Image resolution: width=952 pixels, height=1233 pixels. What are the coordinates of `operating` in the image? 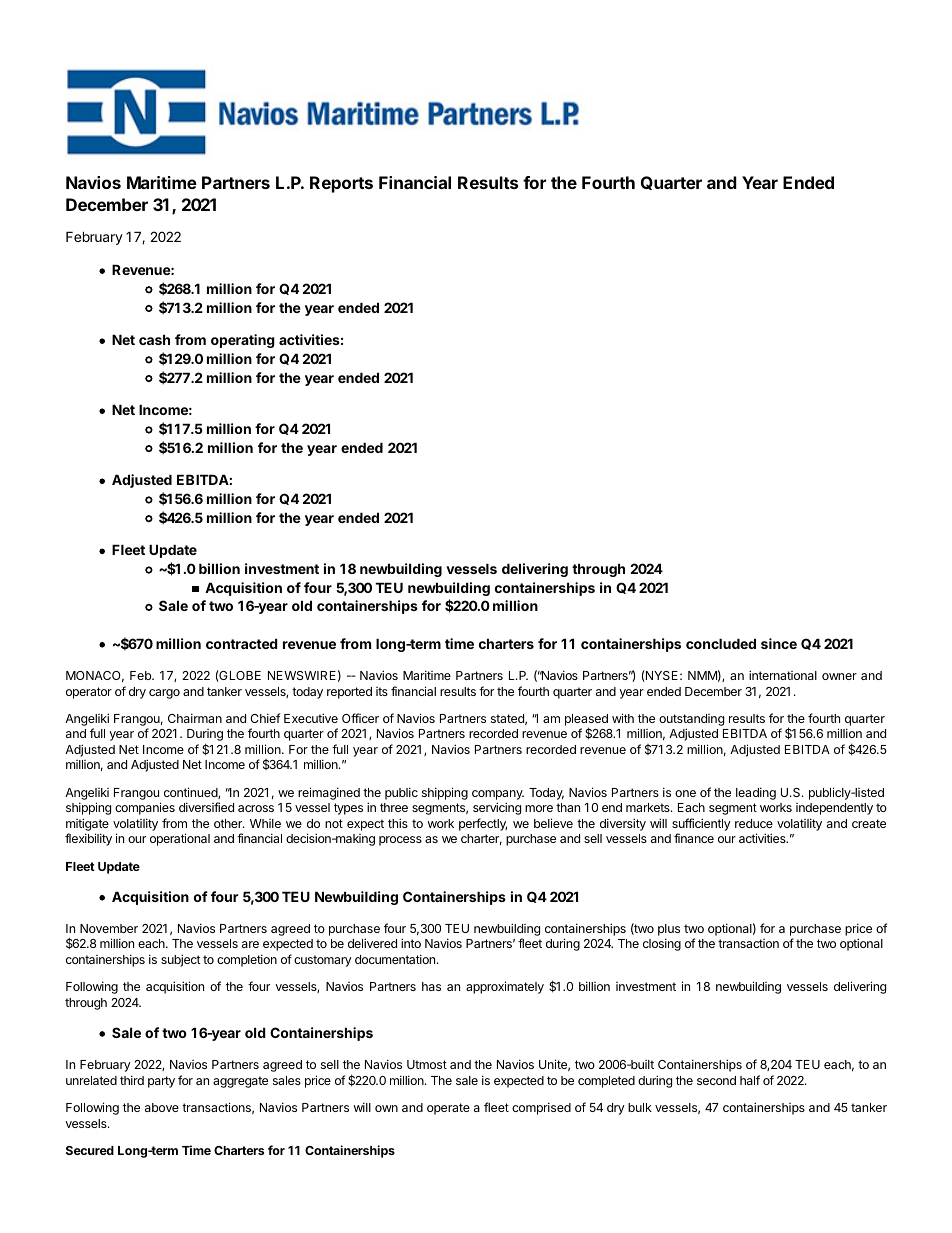 It's located at (243, 341).
